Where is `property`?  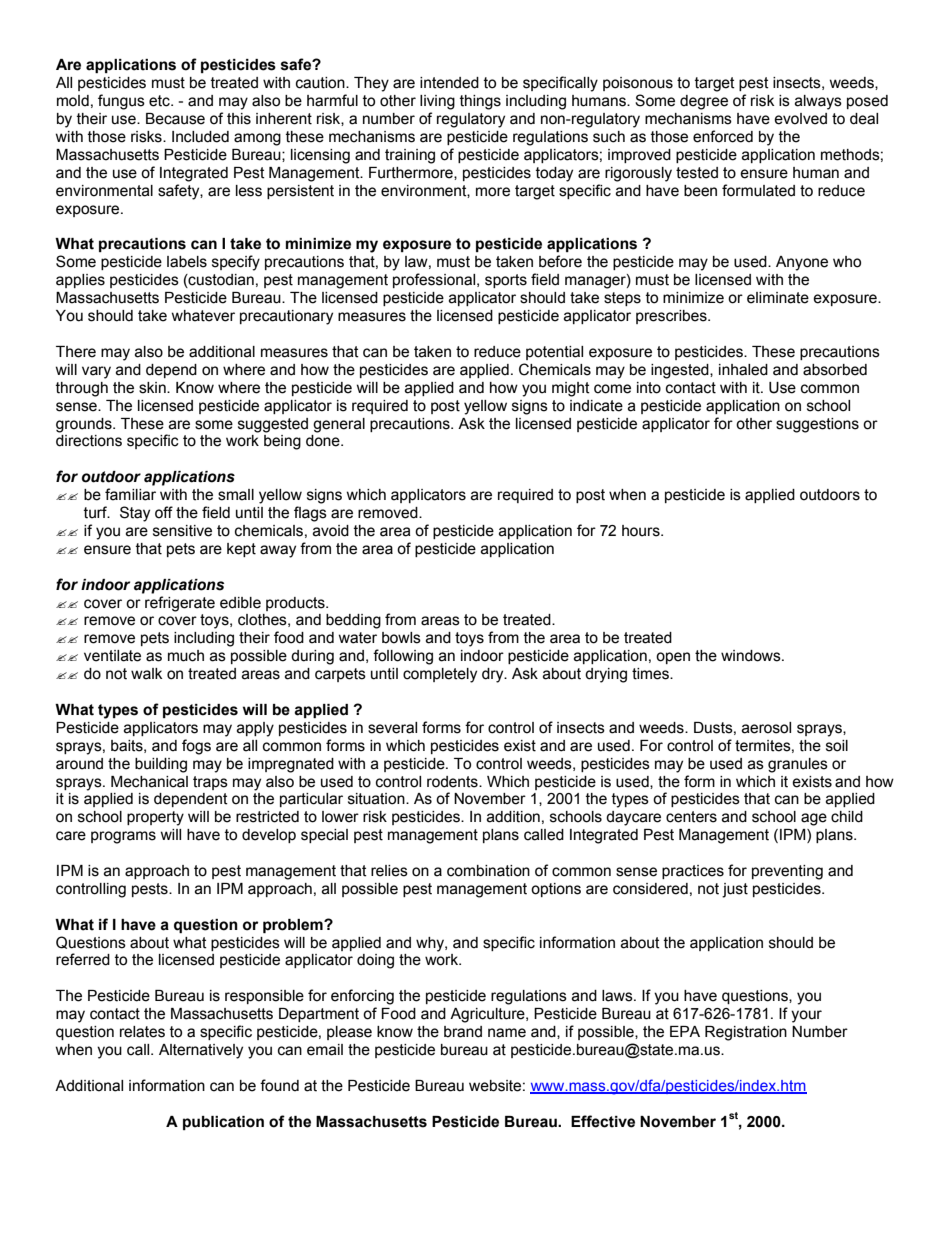
property is located at coordinates (155, 818).
